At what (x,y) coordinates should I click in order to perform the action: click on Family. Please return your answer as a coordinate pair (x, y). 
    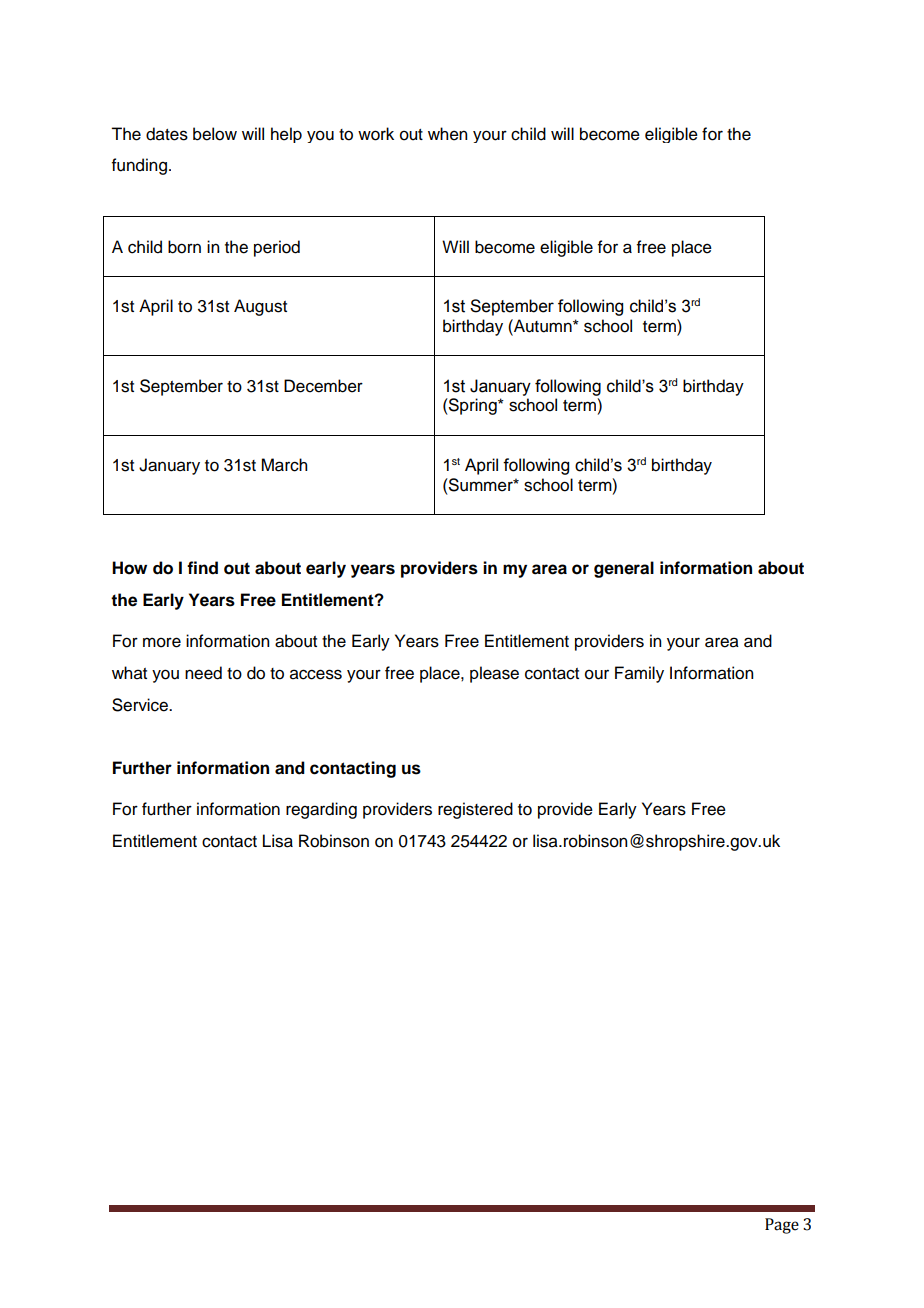
    Looking at the image, I should click on (639, 674).
